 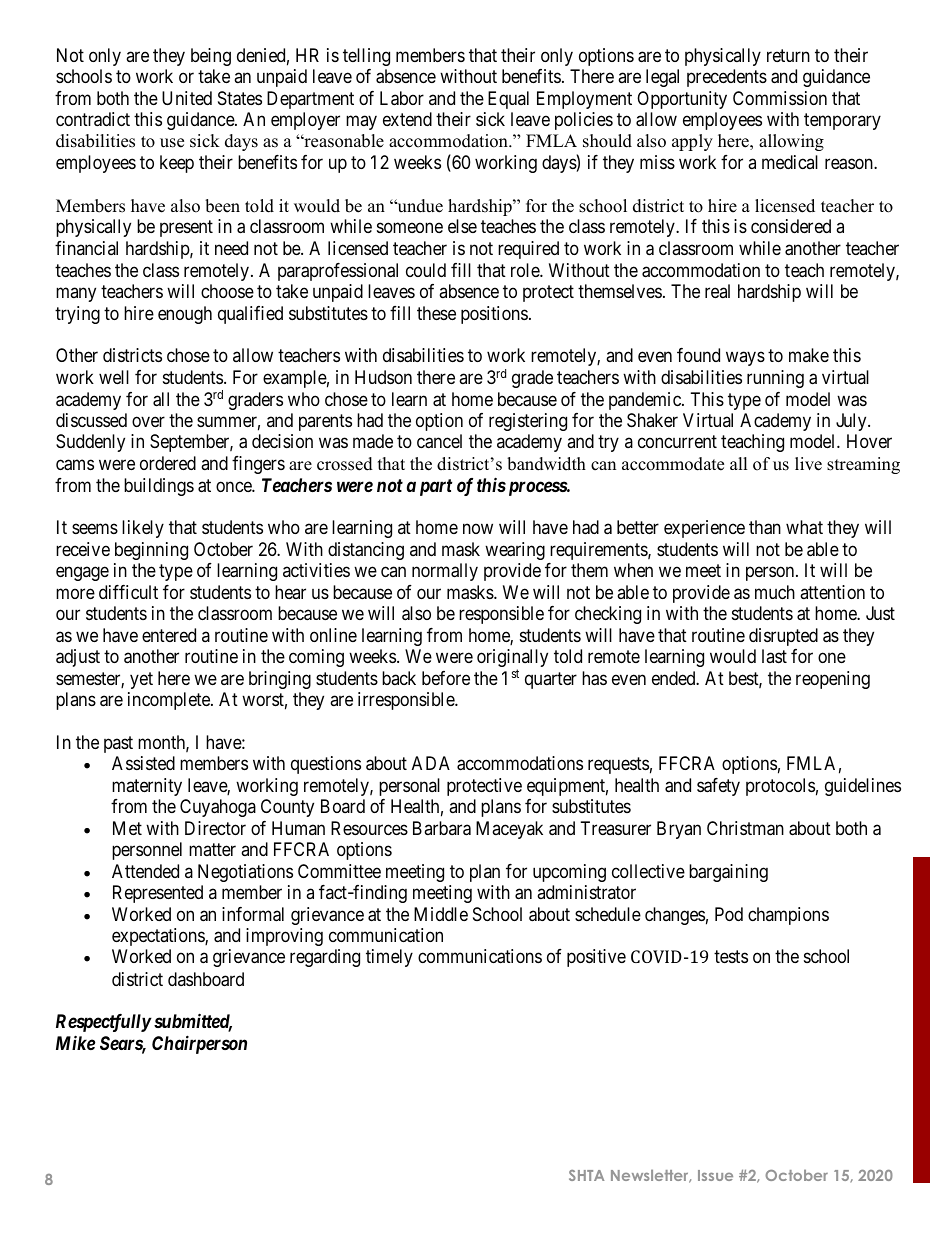 What do you see at coordinates (727, 78) in the screenshot?
I see `precedents` at bounding box center [727, 78].
